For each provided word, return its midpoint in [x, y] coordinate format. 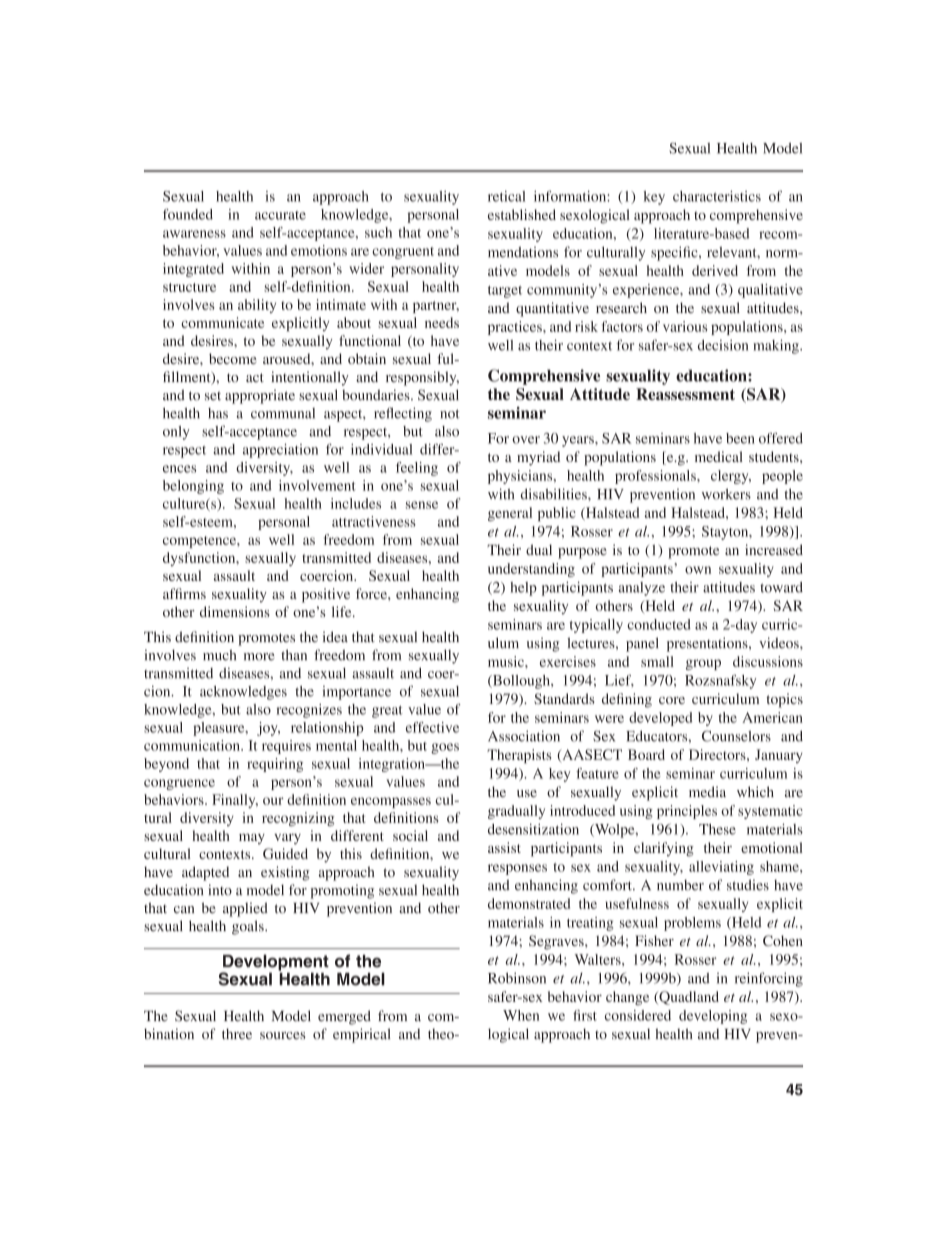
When [521, 1015]
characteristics [717, 196]
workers [726, 494]
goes [445, 748]
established [522, 214]
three [237, 1033]
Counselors [736, 736]
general [510, 514]
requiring [275, 765]
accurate [280, 215]
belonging [193, 487]
